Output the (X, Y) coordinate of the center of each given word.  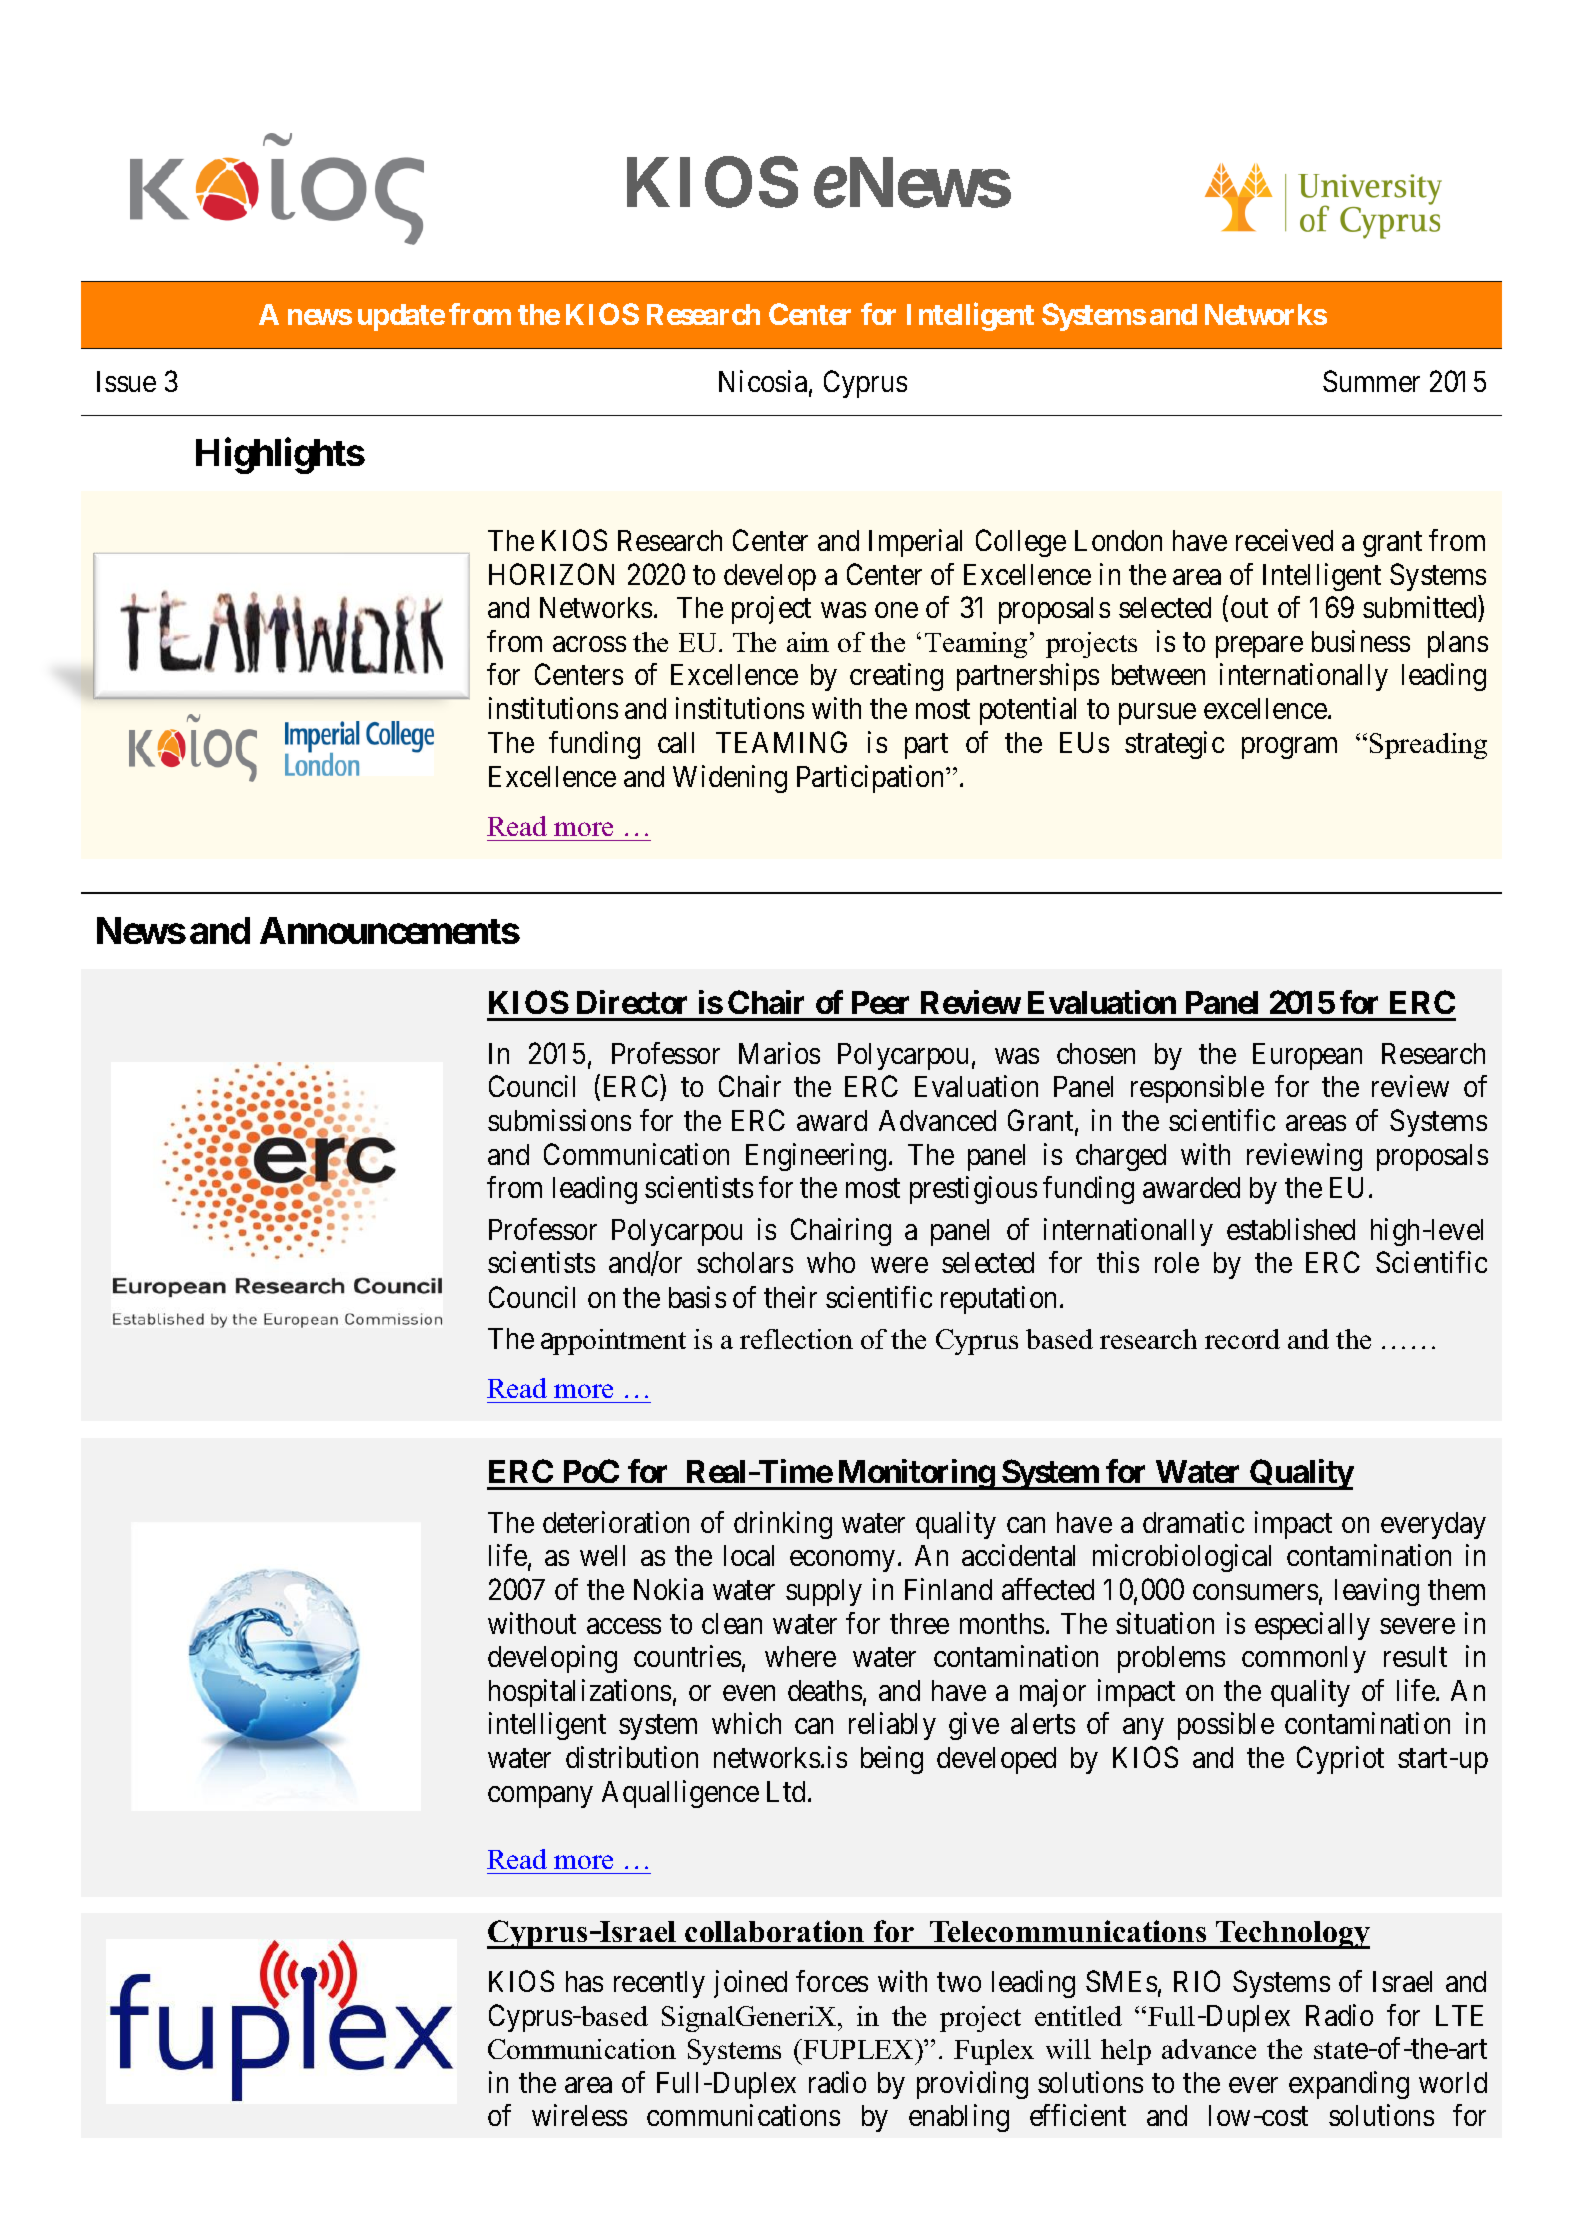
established (1291, 1229)
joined (750, 1984)
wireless (579, 2115)
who (831, 1262)
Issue (126, 381)
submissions (559, 1120)
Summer (1371, 381)
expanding (1349, 2085)
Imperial (915, 543)
